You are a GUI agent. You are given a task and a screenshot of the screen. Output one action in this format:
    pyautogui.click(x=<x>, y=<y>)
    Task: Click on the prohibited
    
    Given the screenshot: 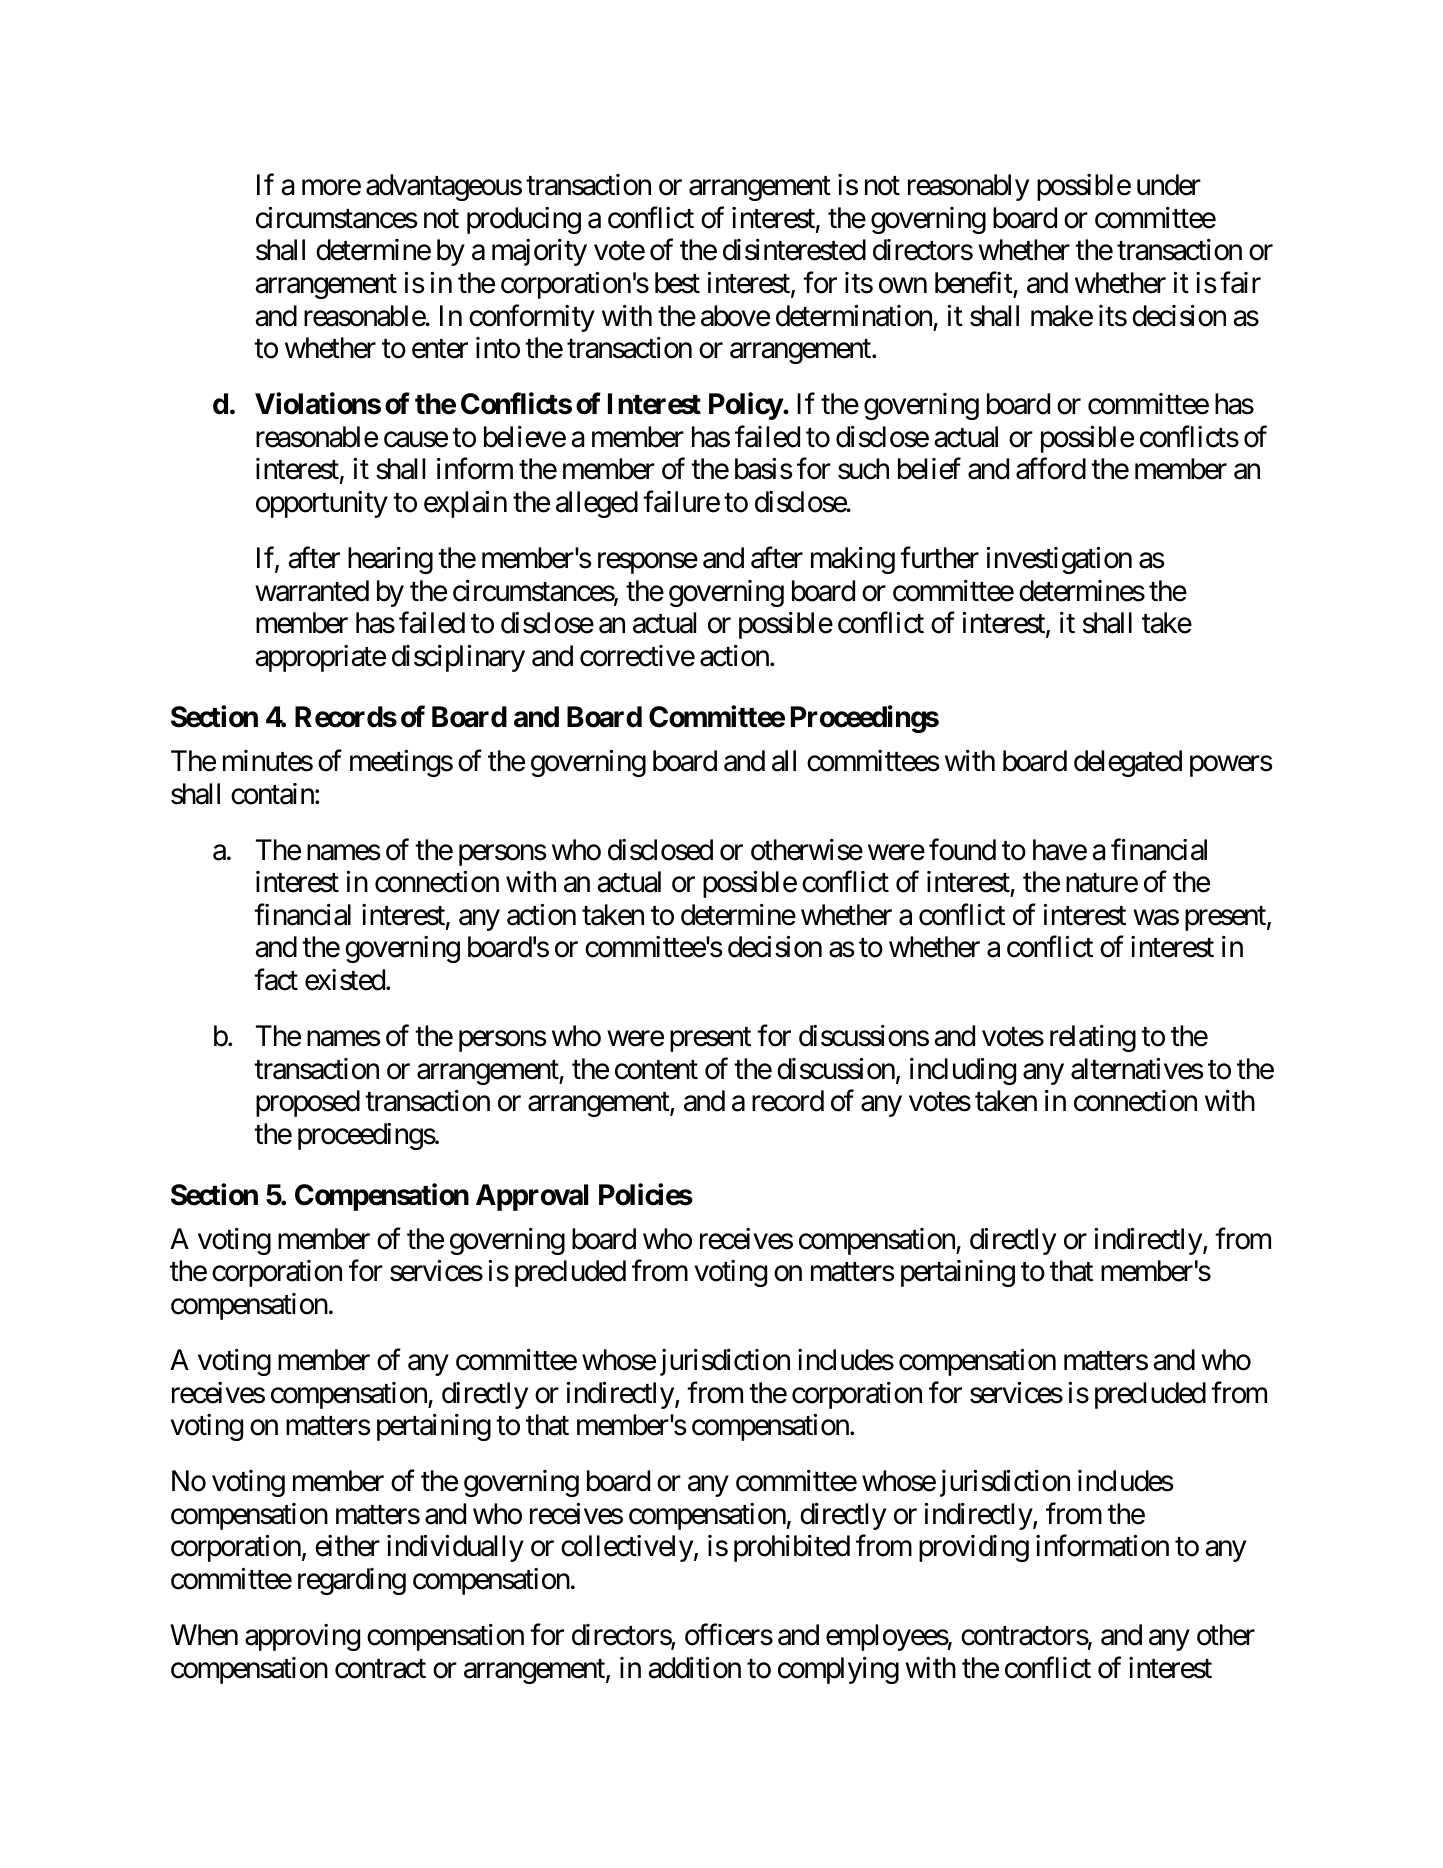 What is the action you would take?
    pyautogui.click(x=792, y=1548)
